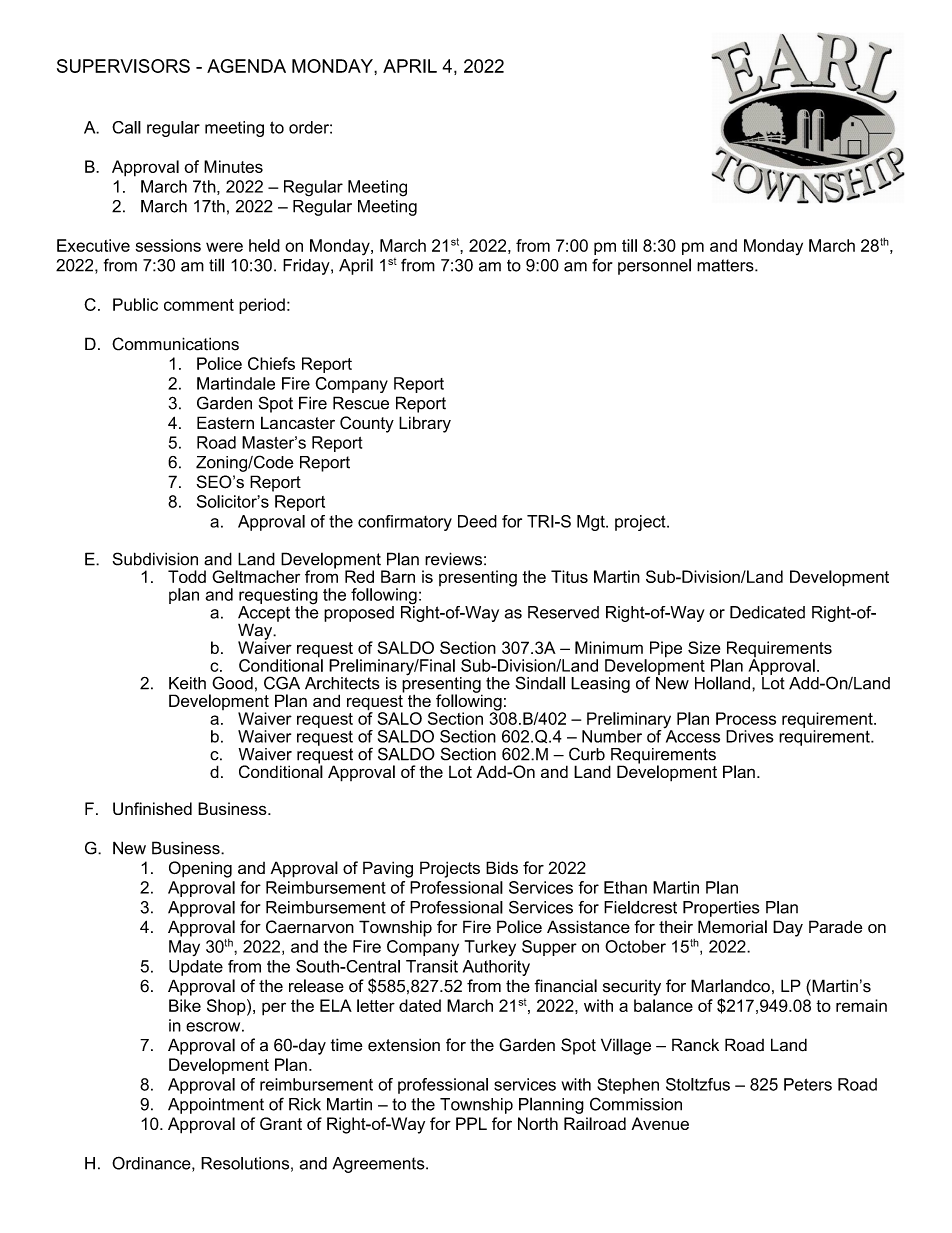  Describe the element at coordinates (563, 612) in the document. I see `Reserved` at that location.
